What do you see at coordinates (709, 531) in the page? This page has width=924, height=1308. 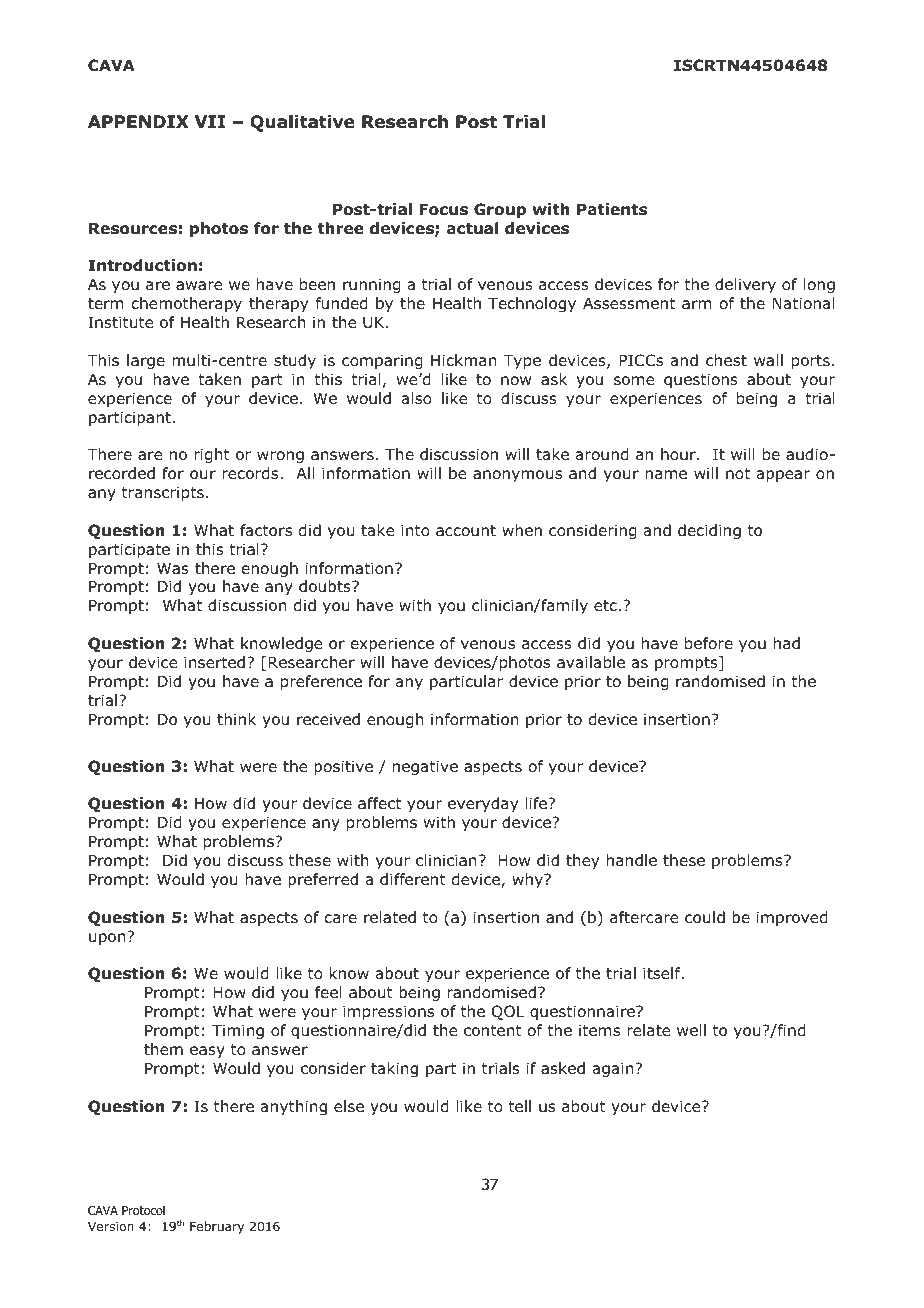 I see `deciding` at bounding box center [709, 531].
